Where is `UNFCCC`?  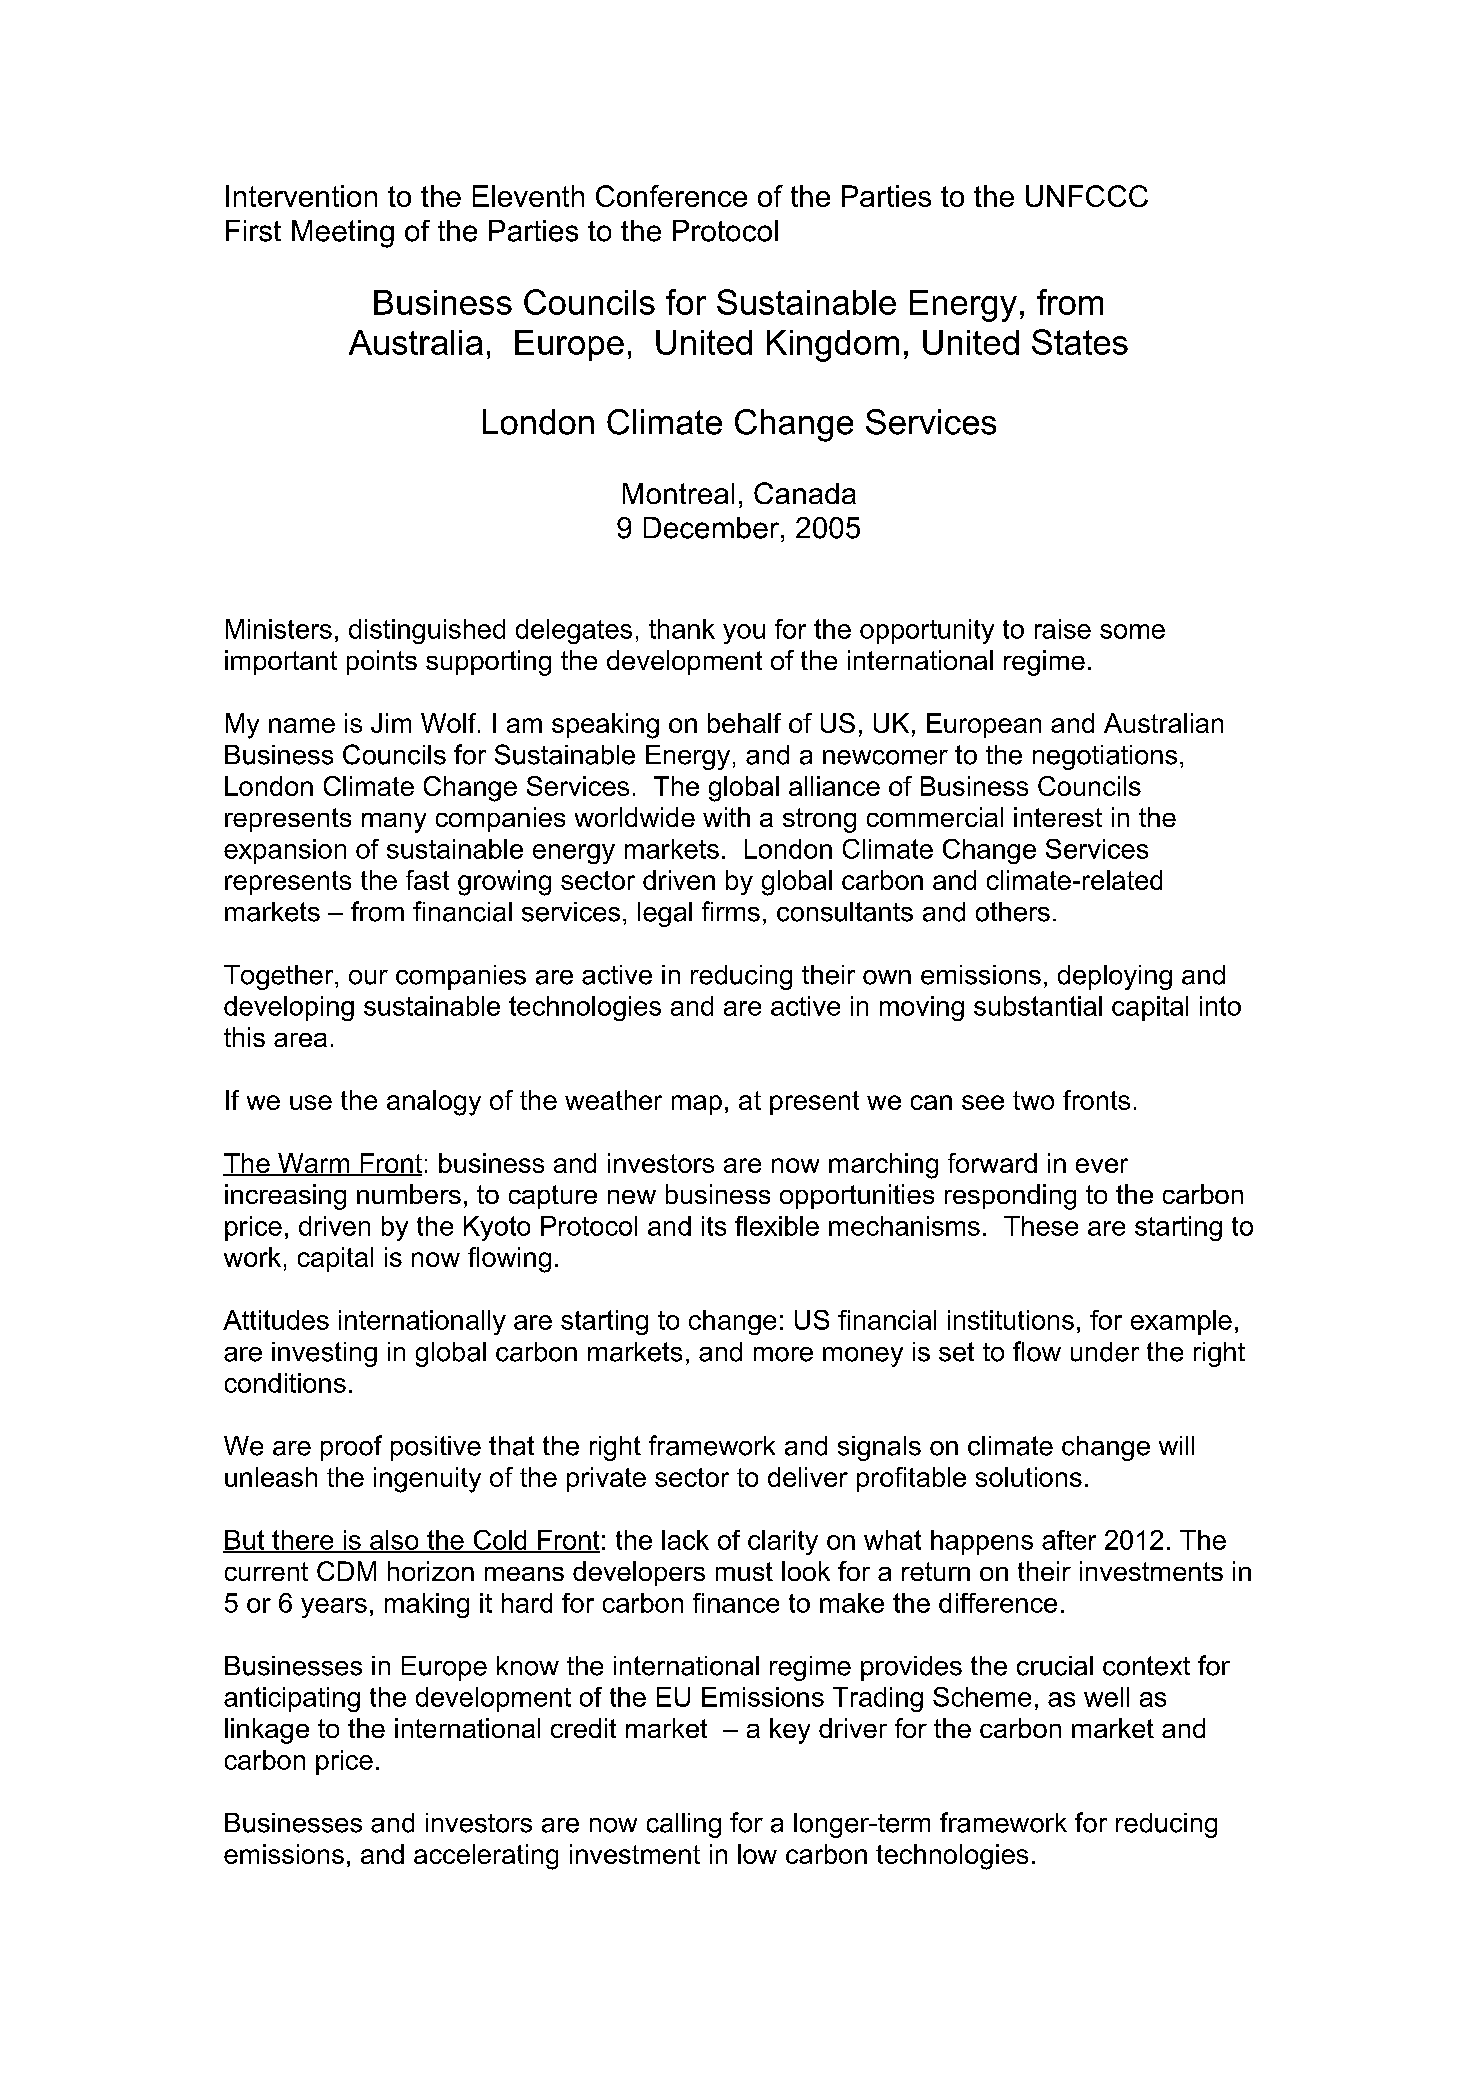
UNFCCC is located at coordinates (1087, 196).
